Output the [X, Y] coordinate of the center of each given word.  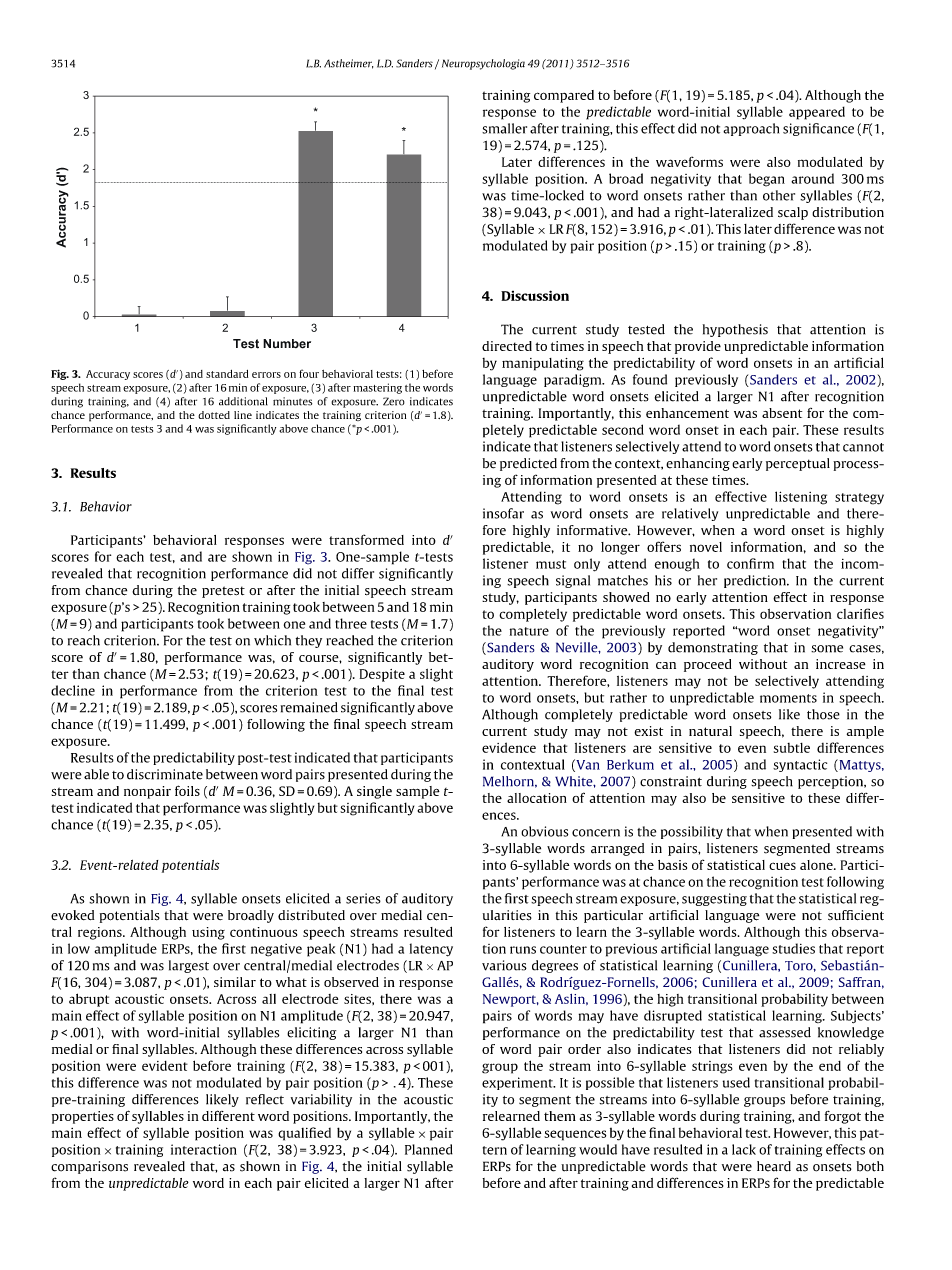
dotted [214, 415]
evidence [509, 747]
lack [744, 1149]
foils [187, 790]
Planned [429, 1149]
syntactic [800, 765]
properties [83, 1117]
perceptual [798, 464]
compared [564, 96]
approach [751, 129]
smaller [504, 128]
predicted [528, 464]
